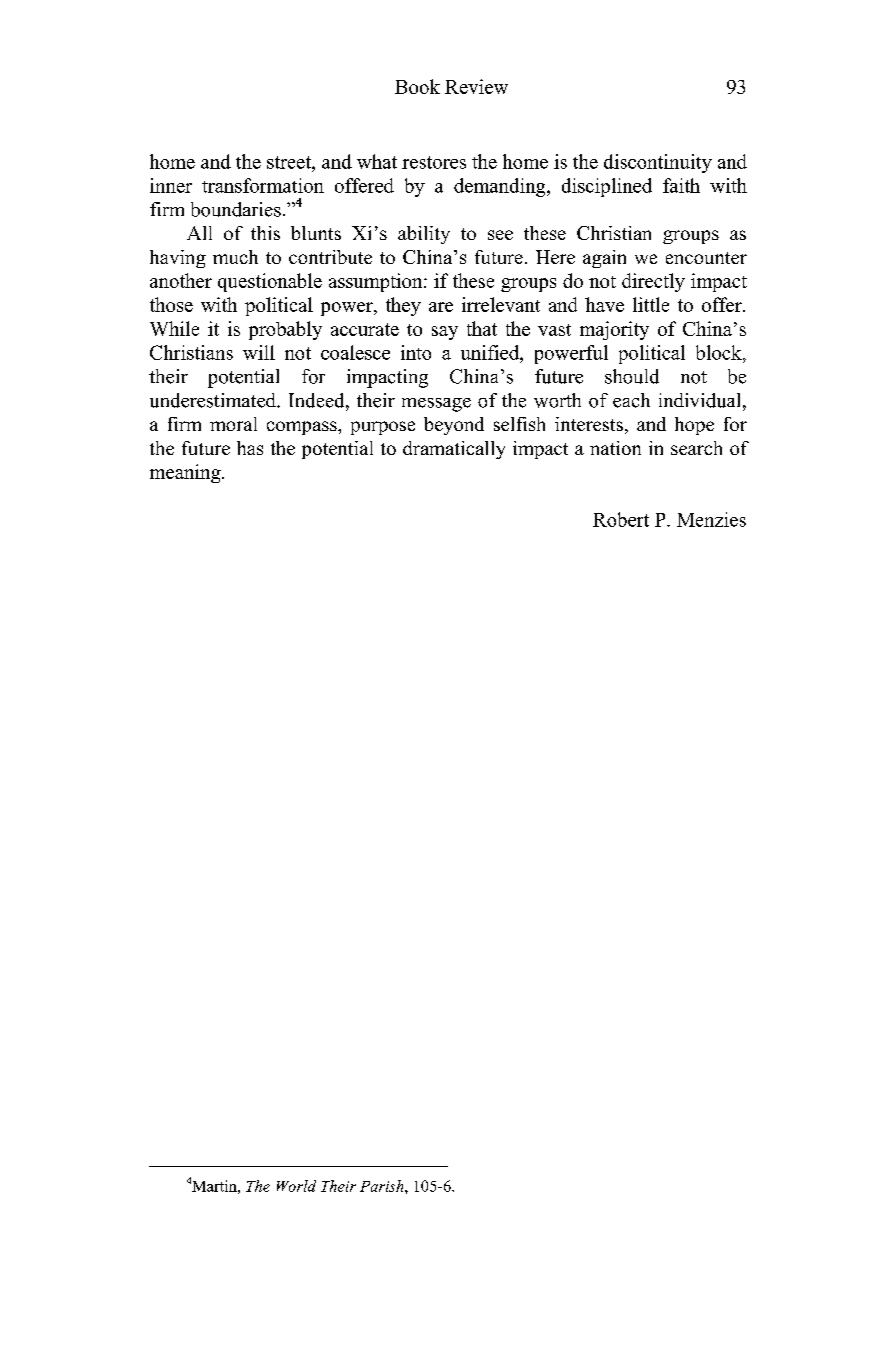 The image size is (896, 1345). What do you see at coordinates (621, 519) in the screenshot?
I see `Robert` at bounding box center [621, 519].
